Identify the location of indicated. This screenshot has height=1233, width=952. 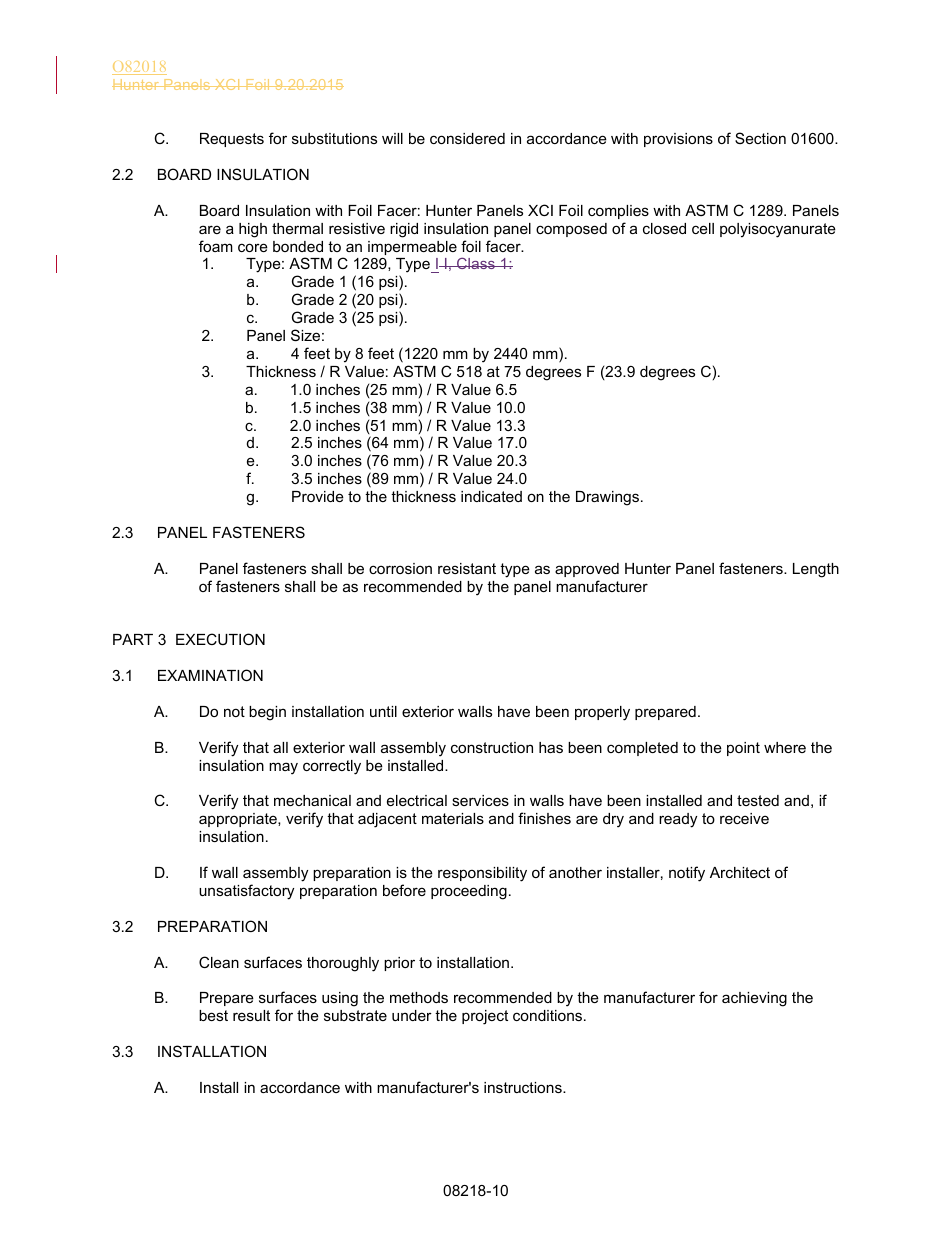
(491, 496).
